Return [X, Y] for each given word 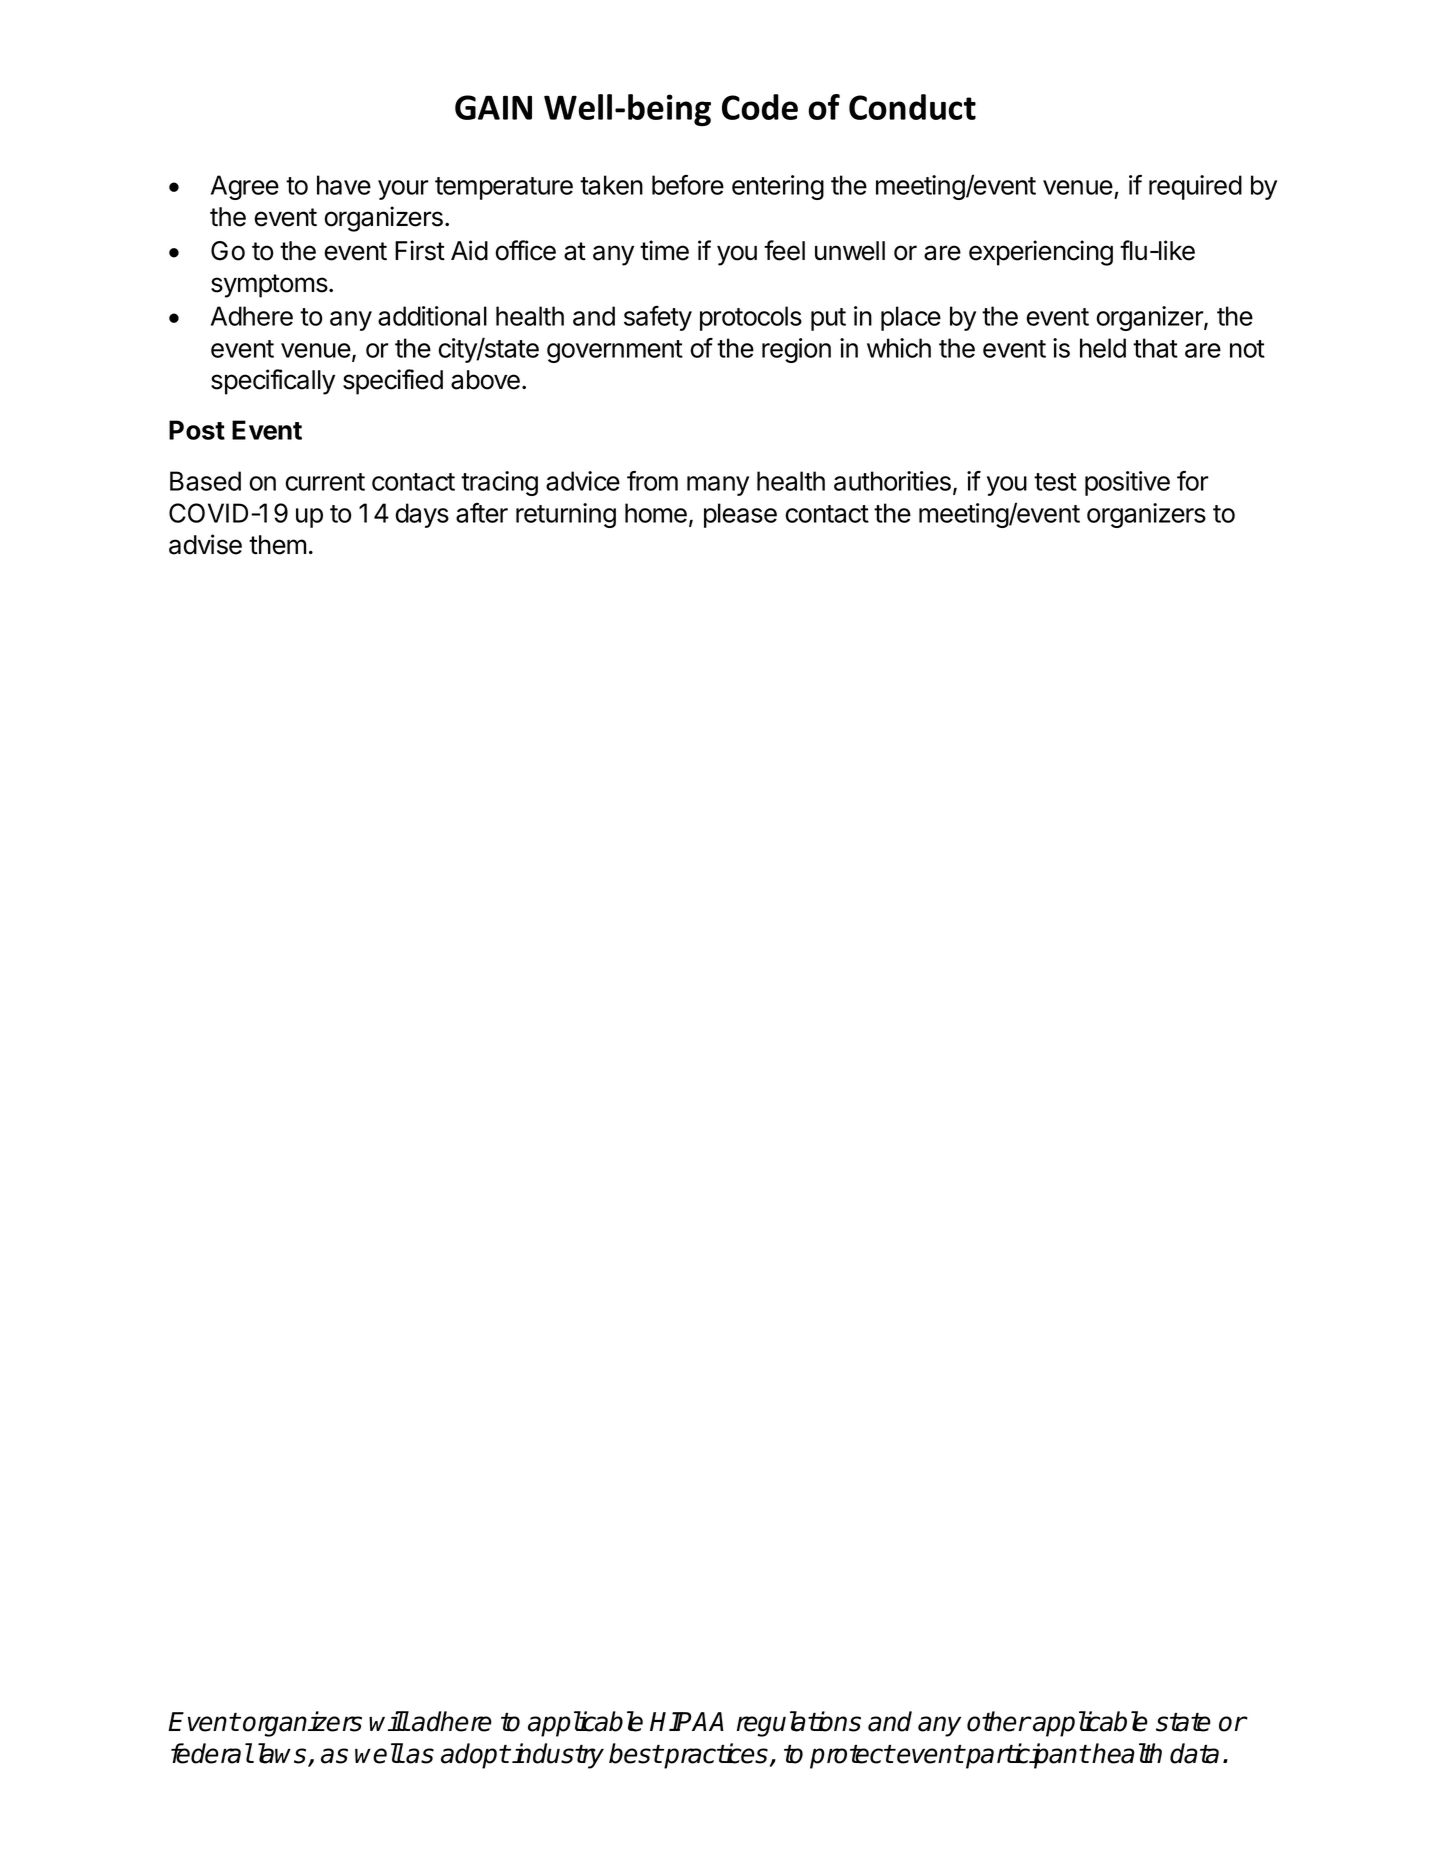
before [688, 185]
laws [283, 1754]
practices [717, 1756]
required [1195, 187]
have [344, 185]
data [1194, 1753]
